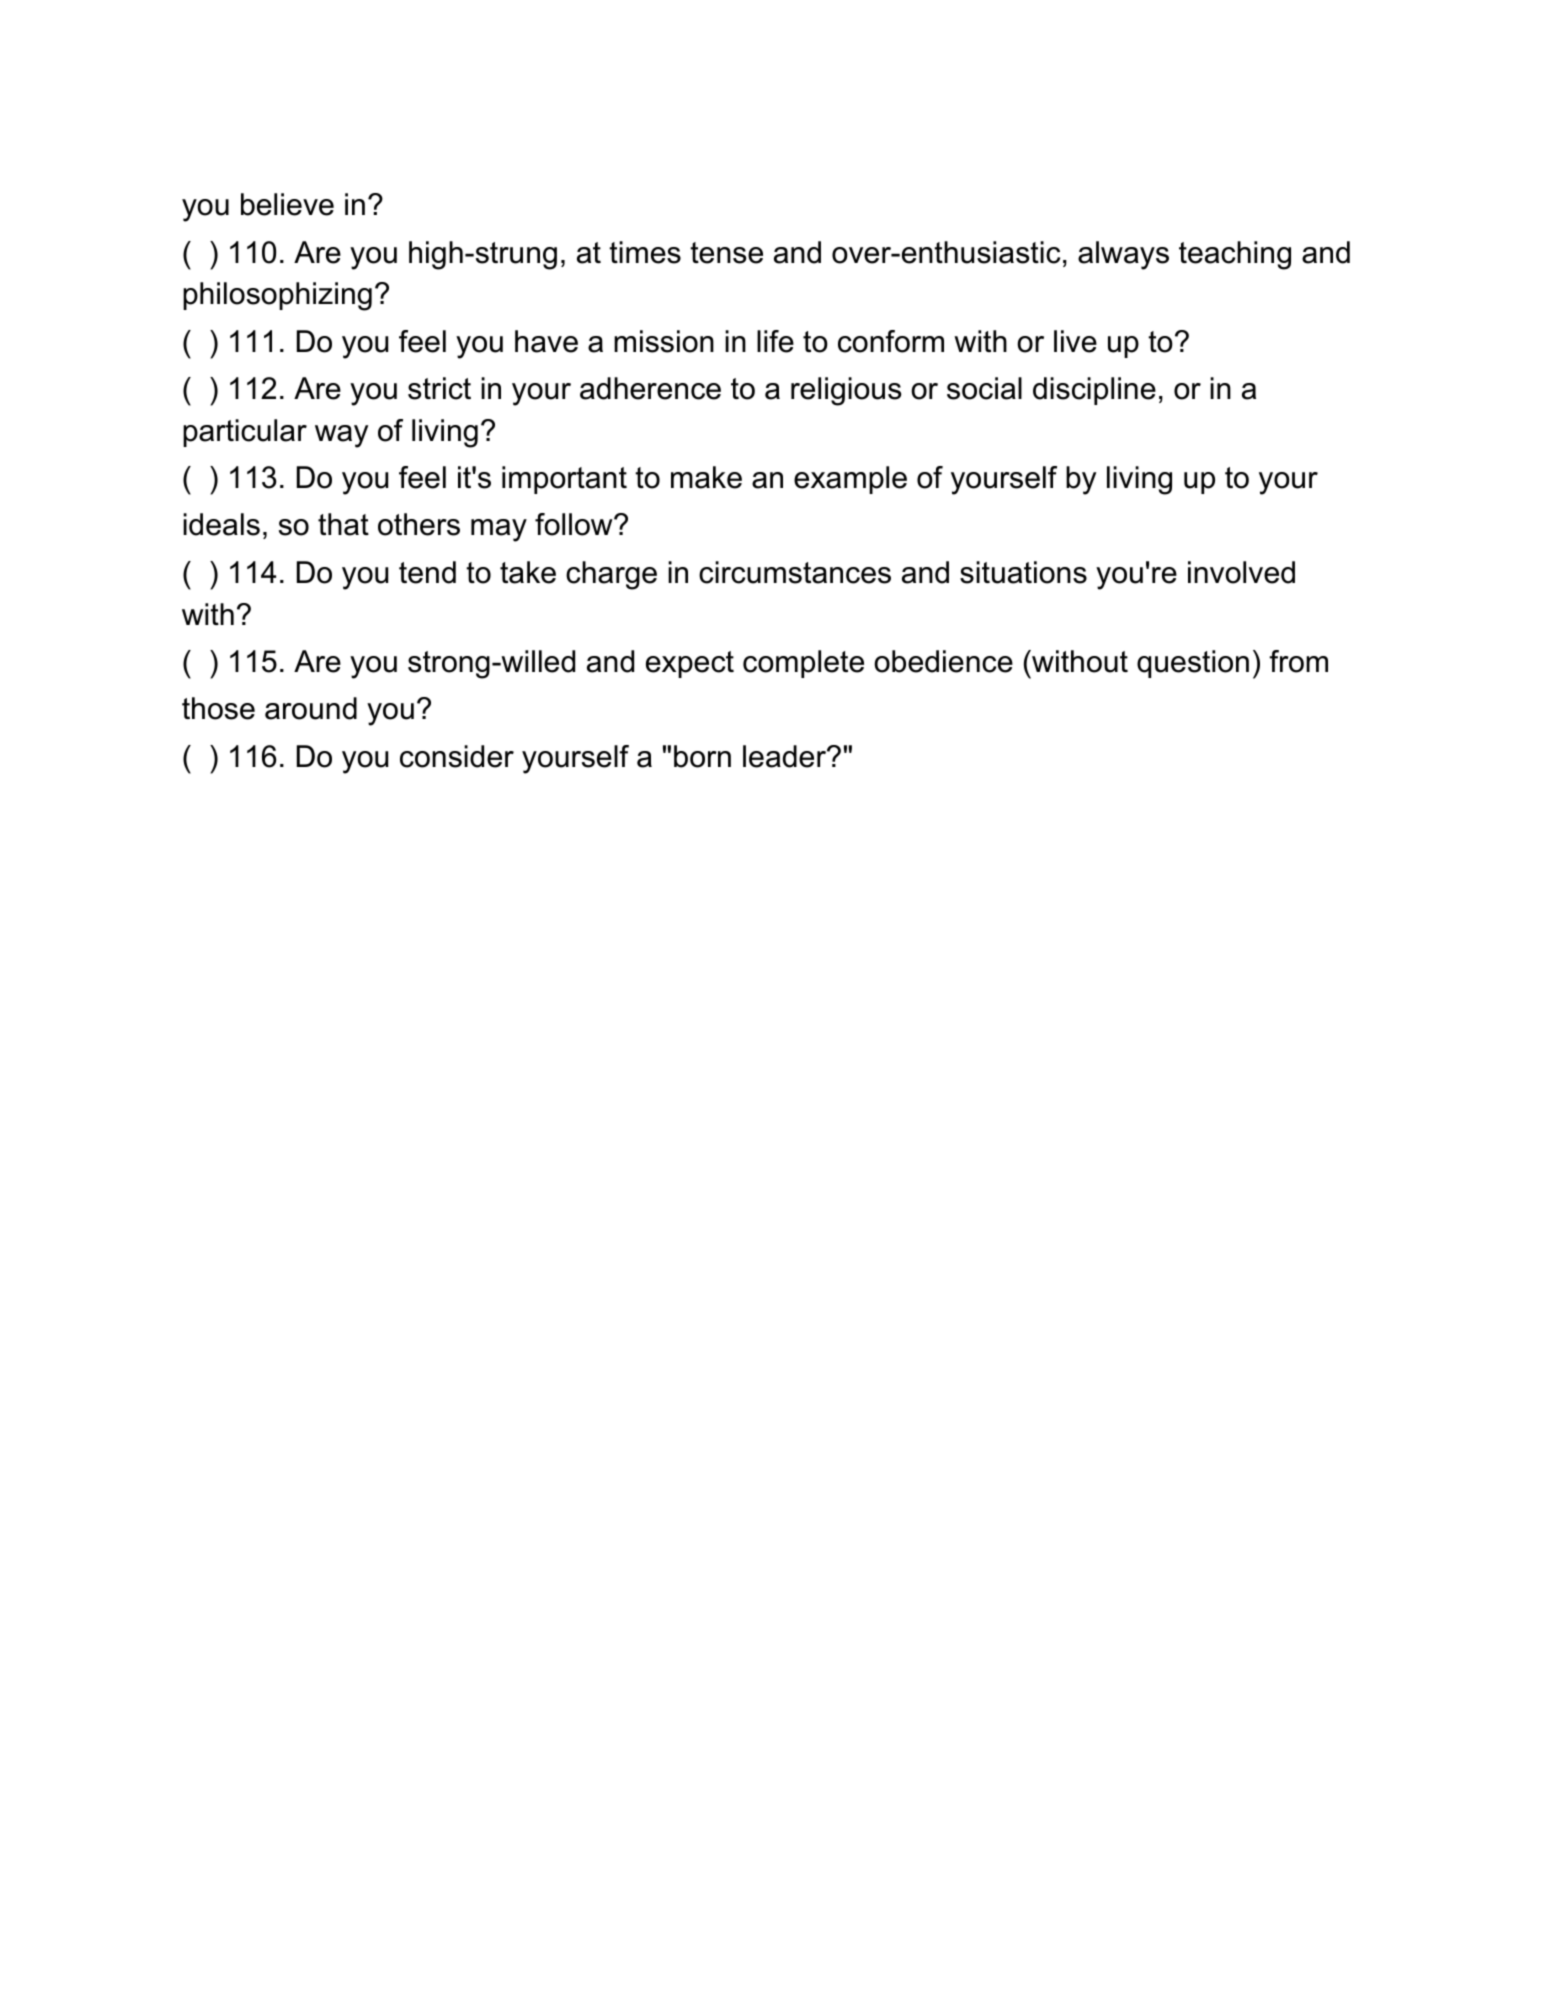  I want to click on tense, so click(726, 253).
